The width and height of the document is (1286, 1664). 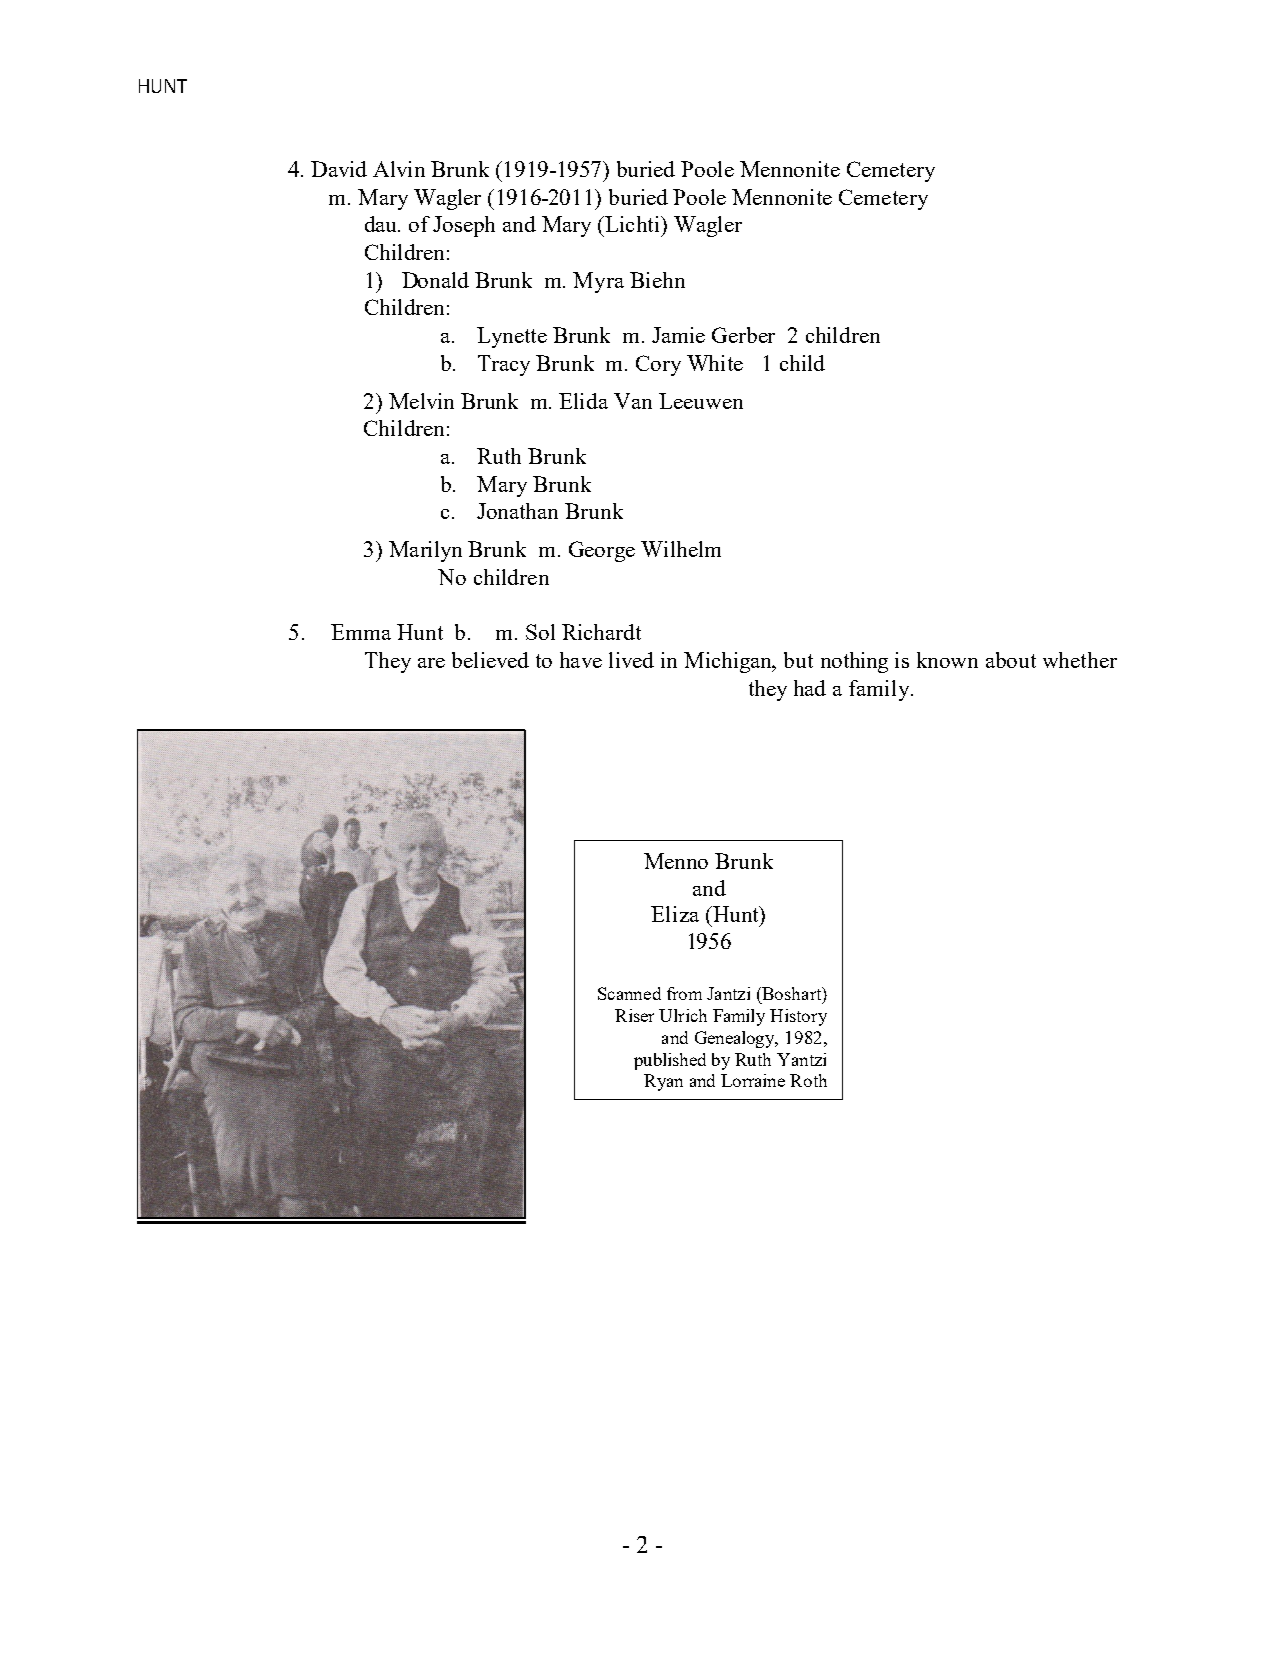 What do you see at coordinates (681, 549) in the document?
I see `Wilhelm` at bounding box center [681, 549].
